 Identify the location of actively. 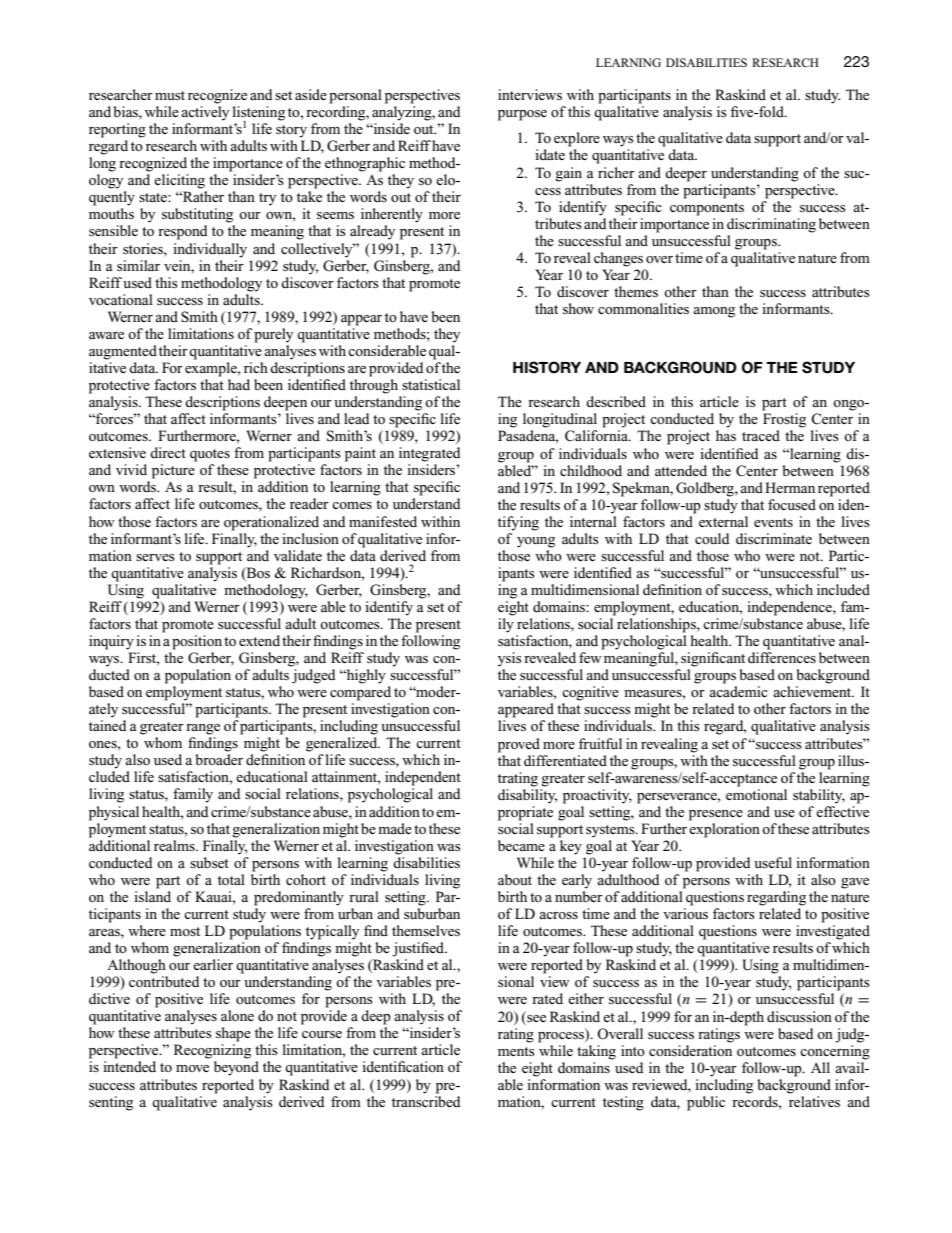
(205, 113).
